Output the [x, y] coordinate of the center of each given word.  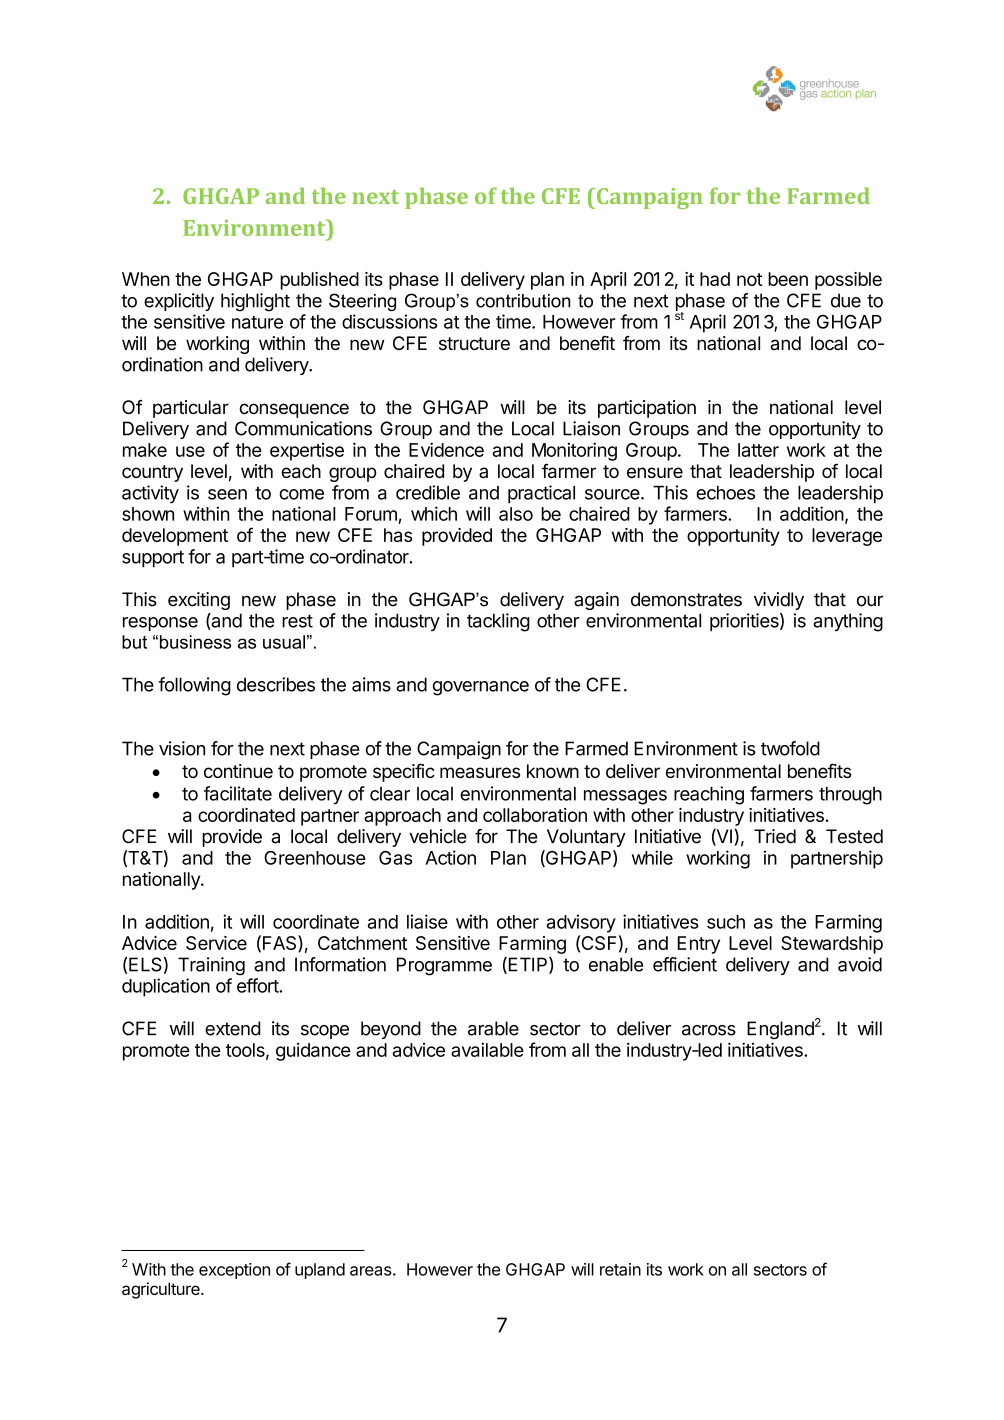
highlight [255, 302]
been [788, 279]
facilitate [238, 793]
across [709, 1030]
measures [480, 772]
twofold [790, 748]
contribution [523, 301]
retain [620, 1269]
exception [234, 1271]
